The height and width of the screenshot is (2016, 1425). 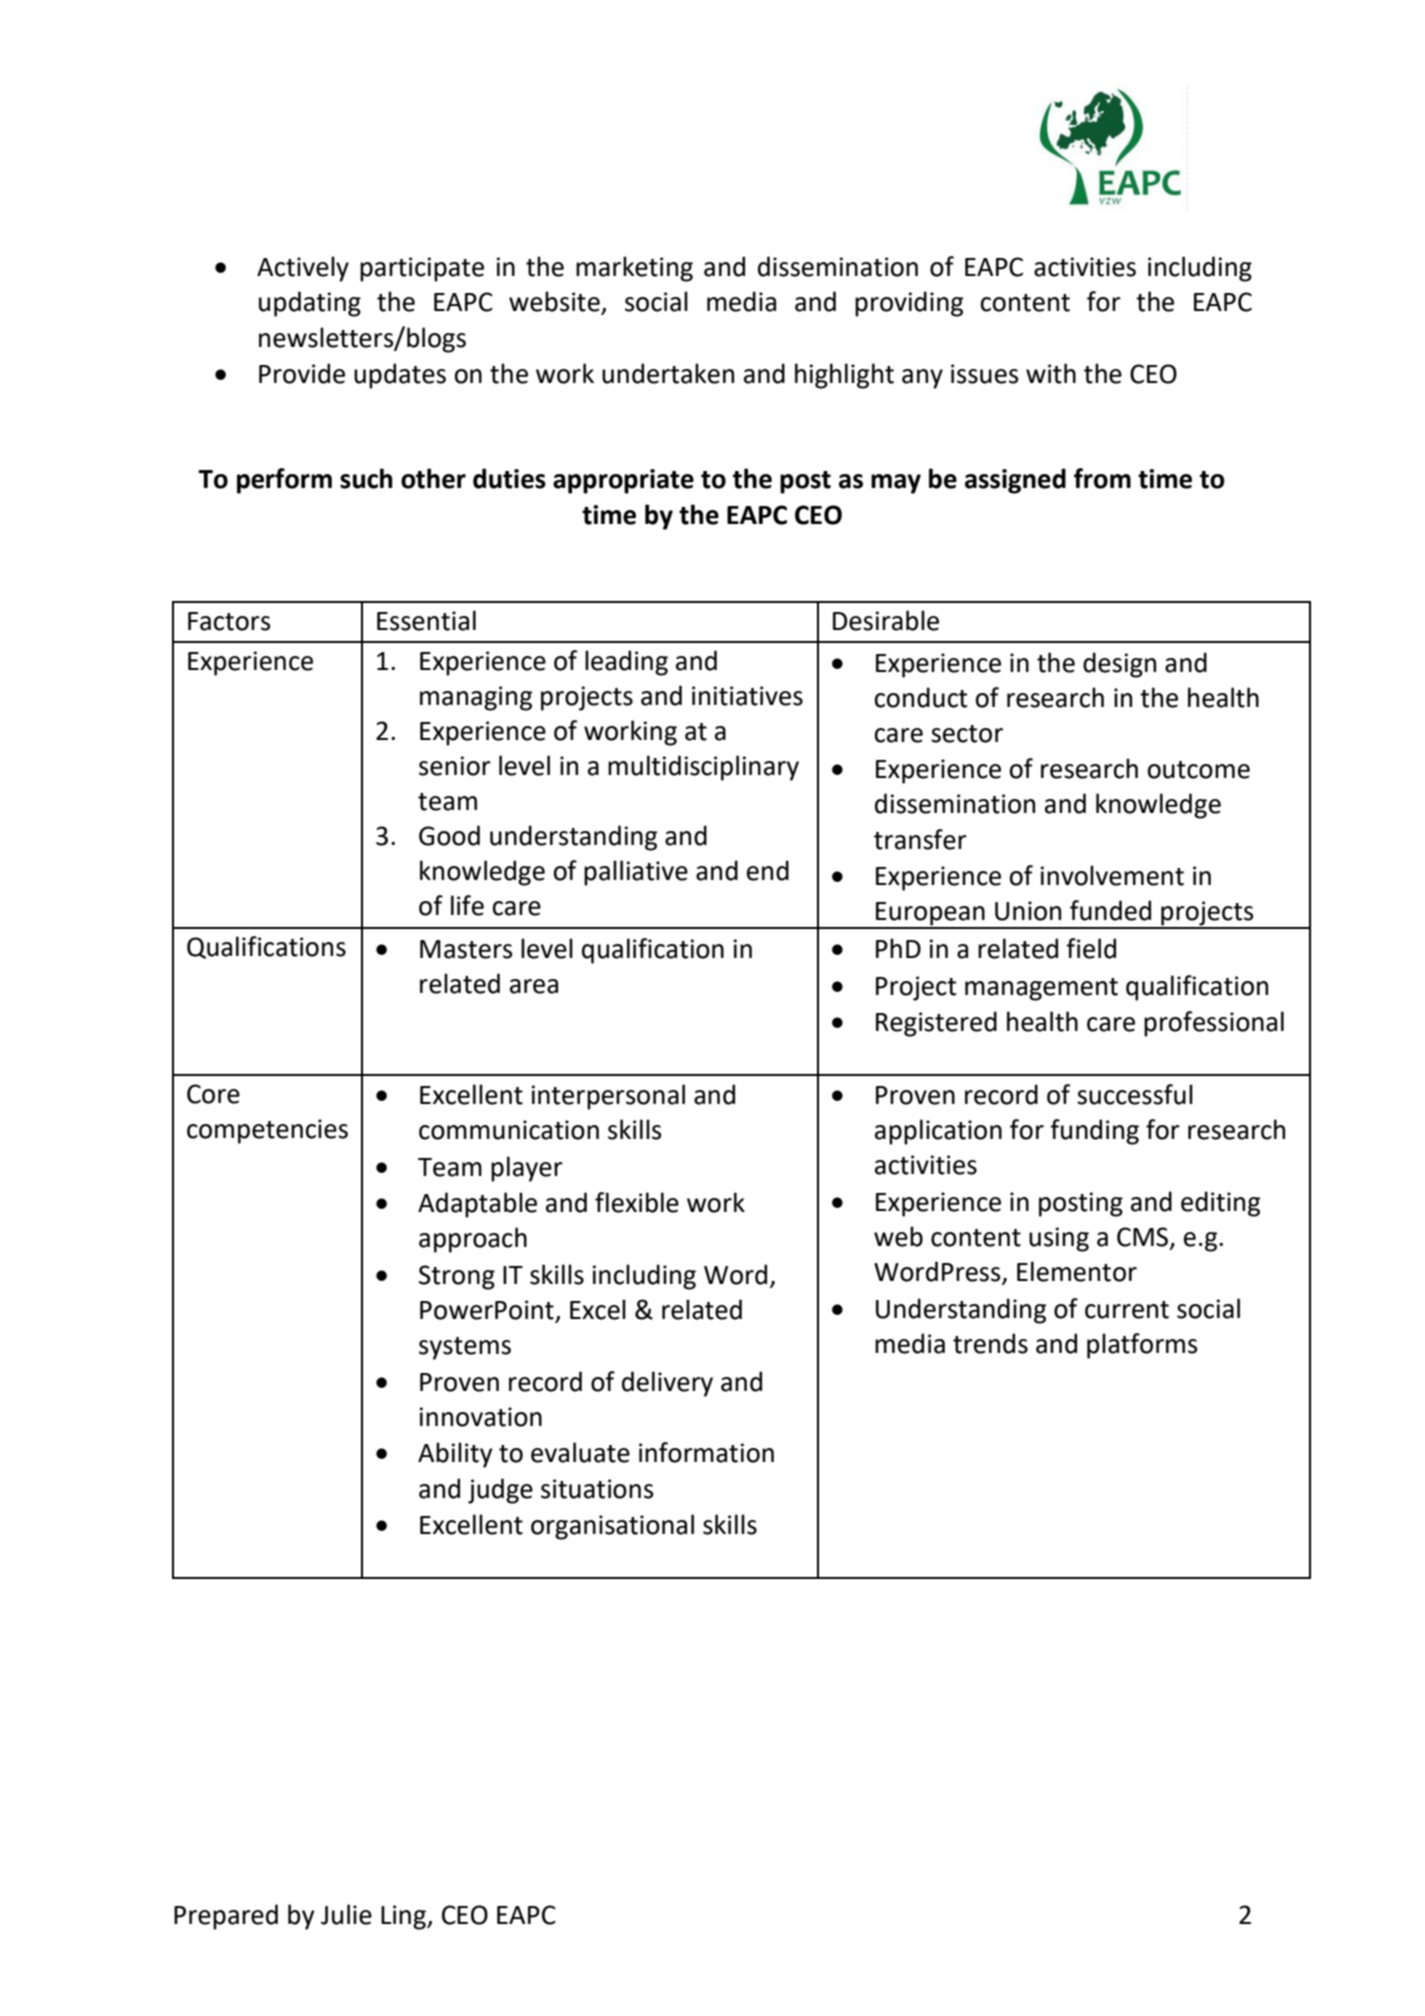 I want to click on Good, so click(x=449, y=835).
